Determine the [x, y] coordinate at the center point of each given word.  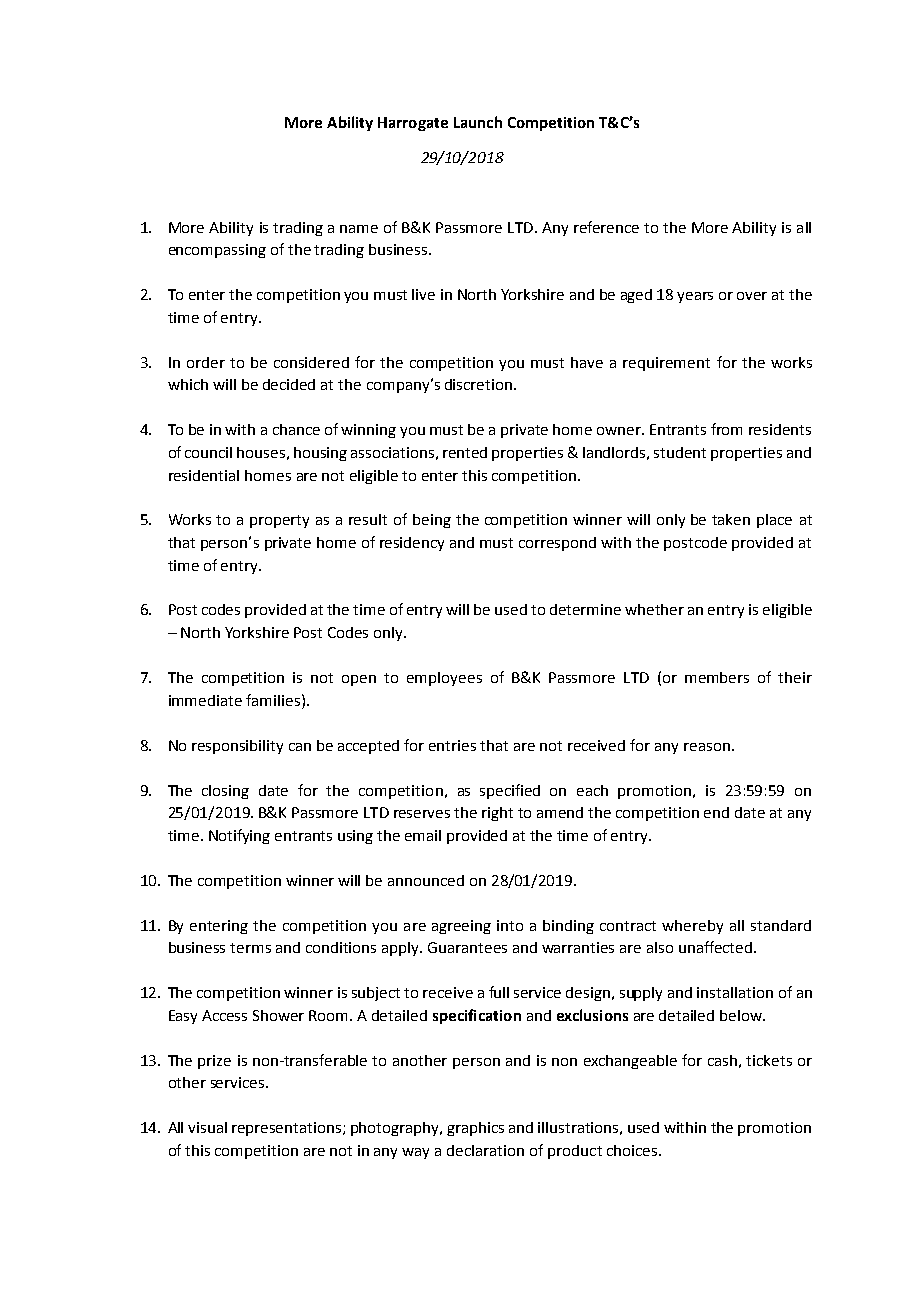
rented [465, 452]
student [680, 452]
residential [204, 475]
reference [606, 227]
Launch [478, 122]
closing [225, 792]
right [497, 814]
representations [288, 1129]
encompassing [217, 251]
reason [707, 747]
